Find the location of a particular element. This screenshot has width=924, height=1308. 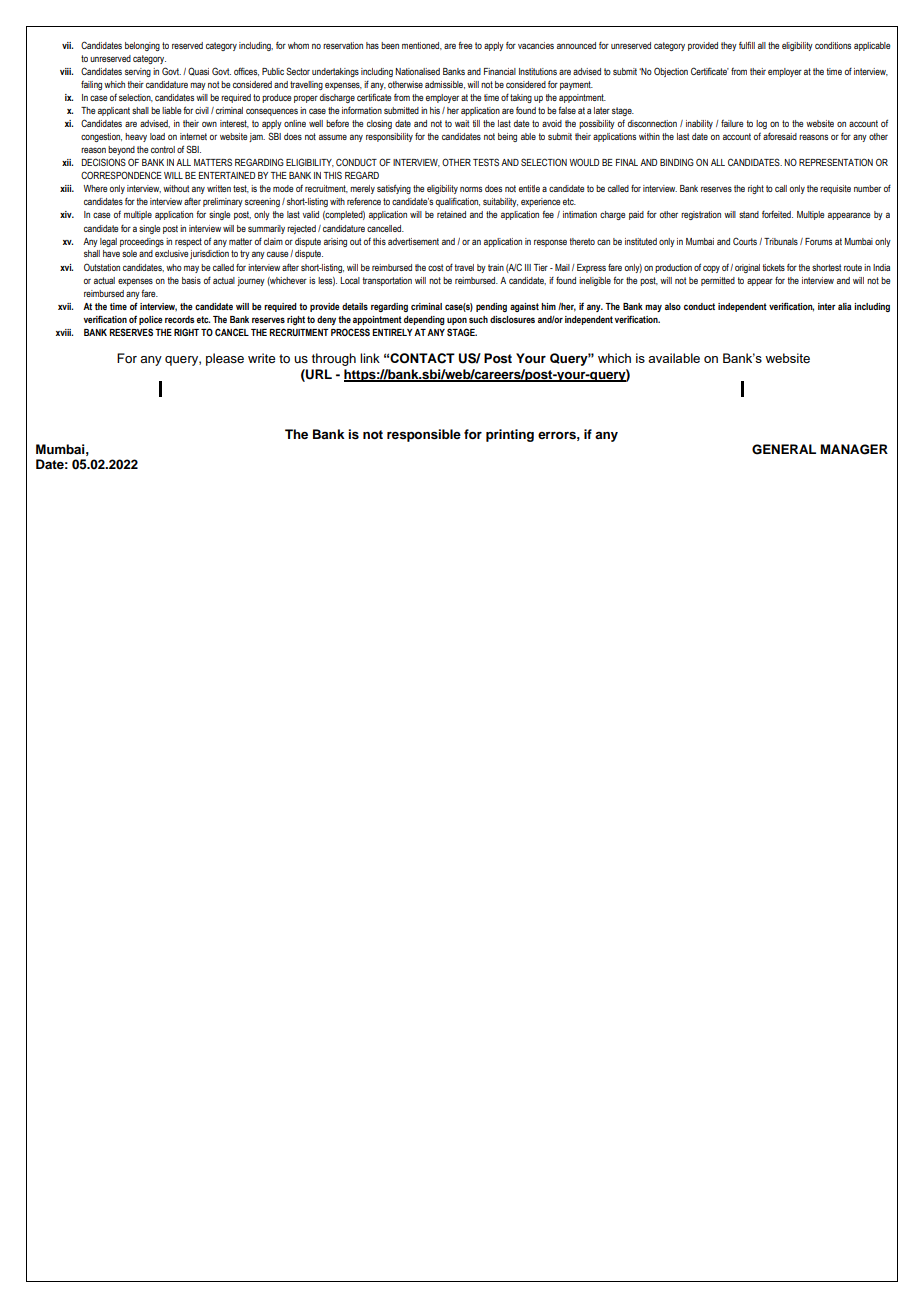

responsible is located at coordinates (424, 435).
